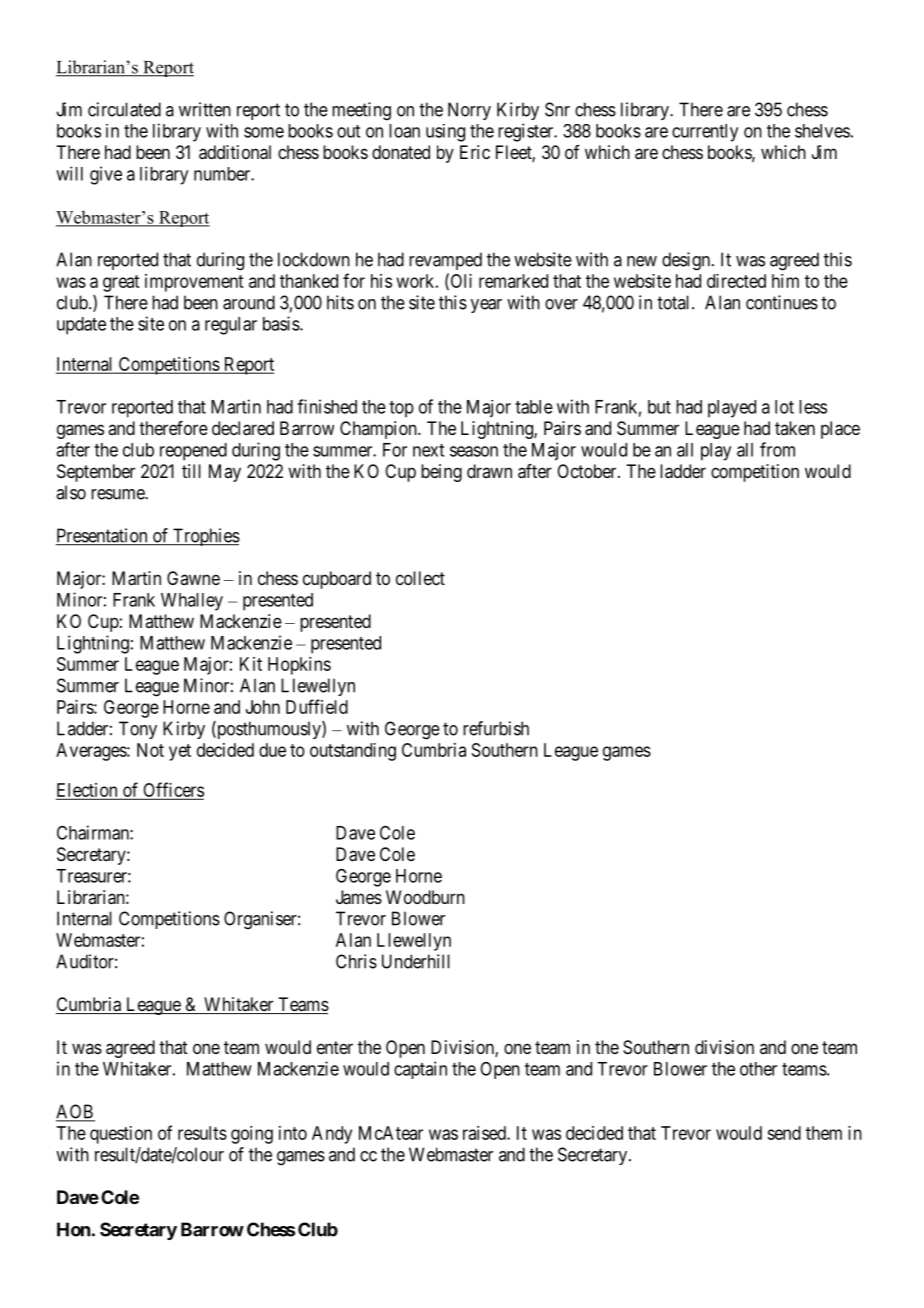 The height and width of the image is (1308, 924). Describe the element at coordinates (121, 1135) in the image. I see `question` at that location.
